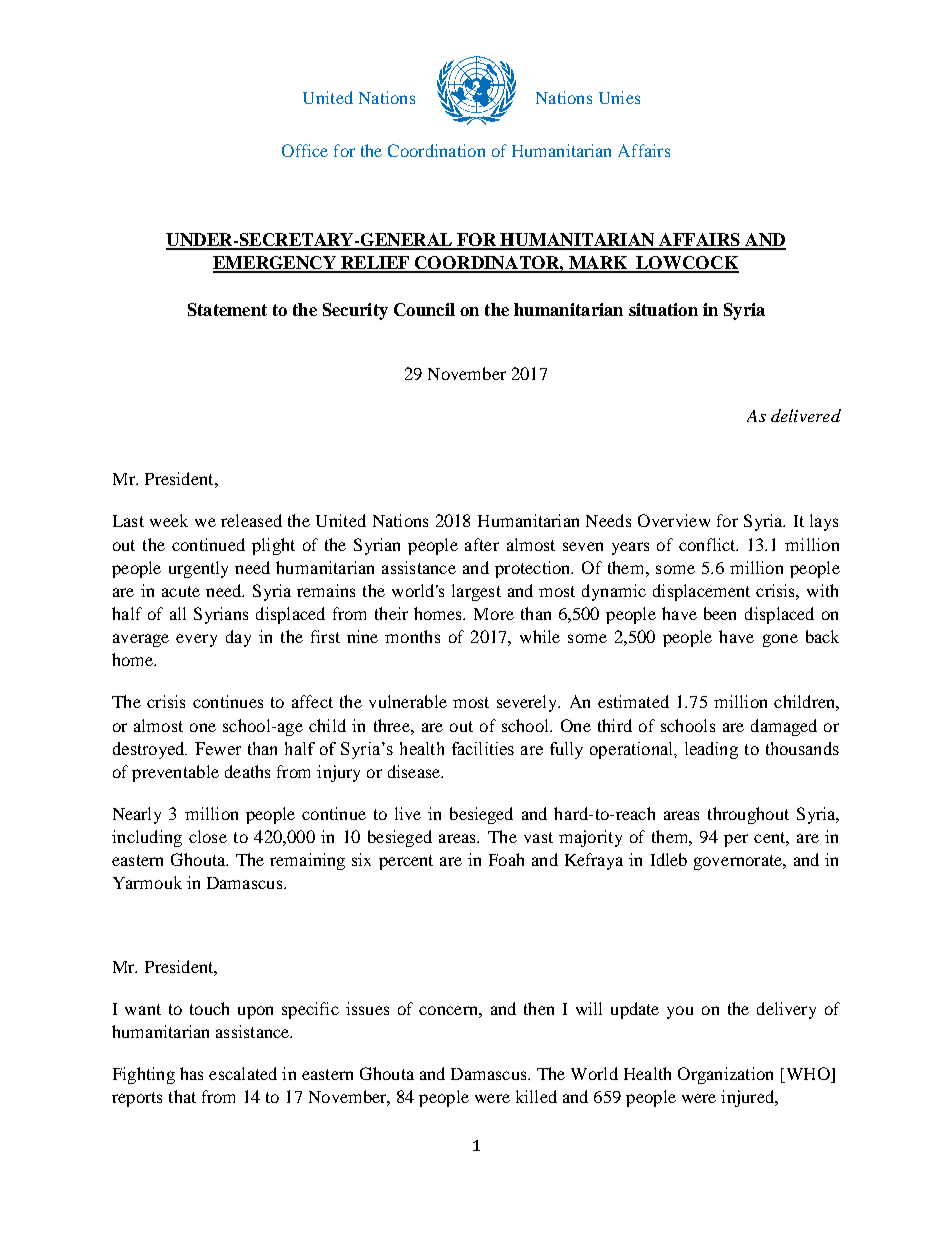 The image size is (952, 1233). What do you see at coordinates (598, 264) in the screenshot?
I see `MARK` at bounding box center [598, 264].
